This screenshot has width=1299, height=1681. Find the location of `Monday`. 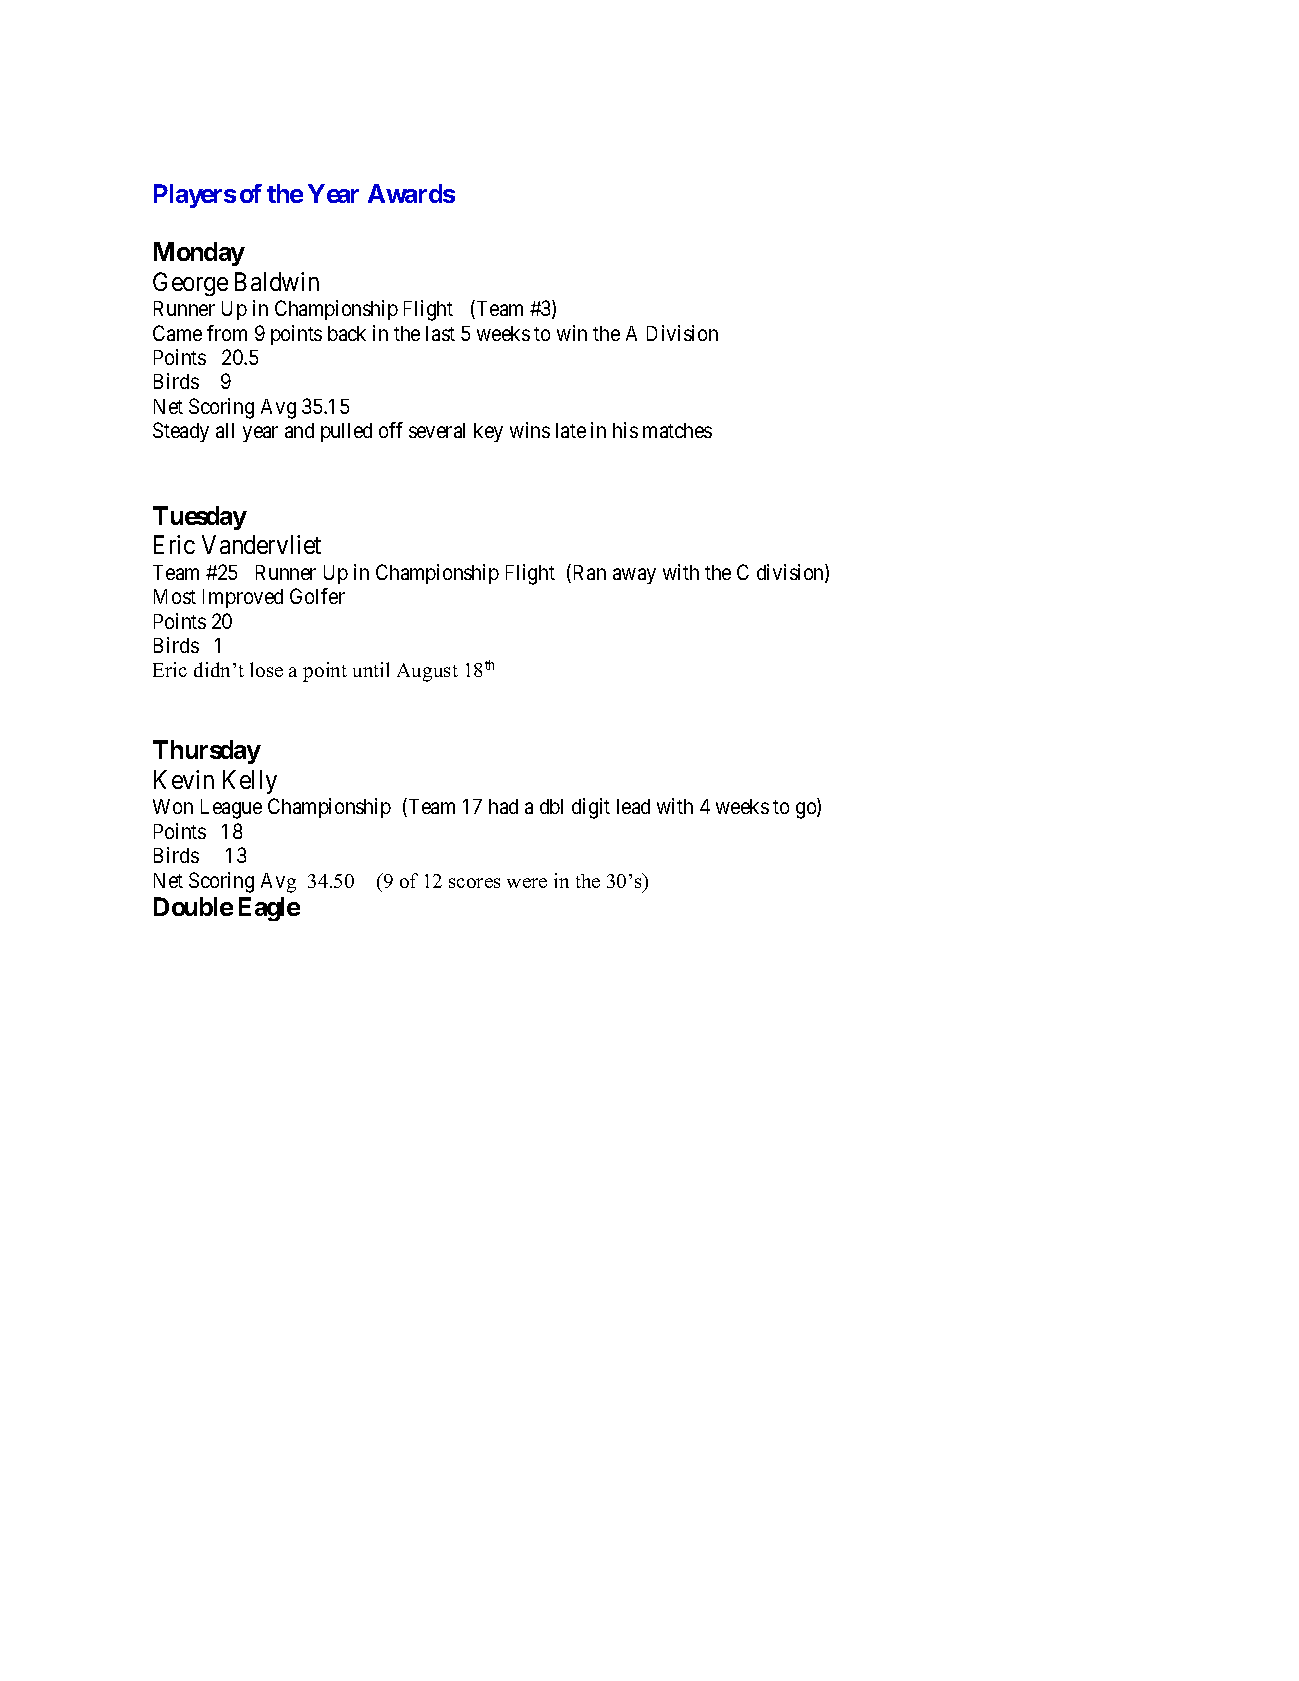

Monday is located at coordinates (199, 254).
